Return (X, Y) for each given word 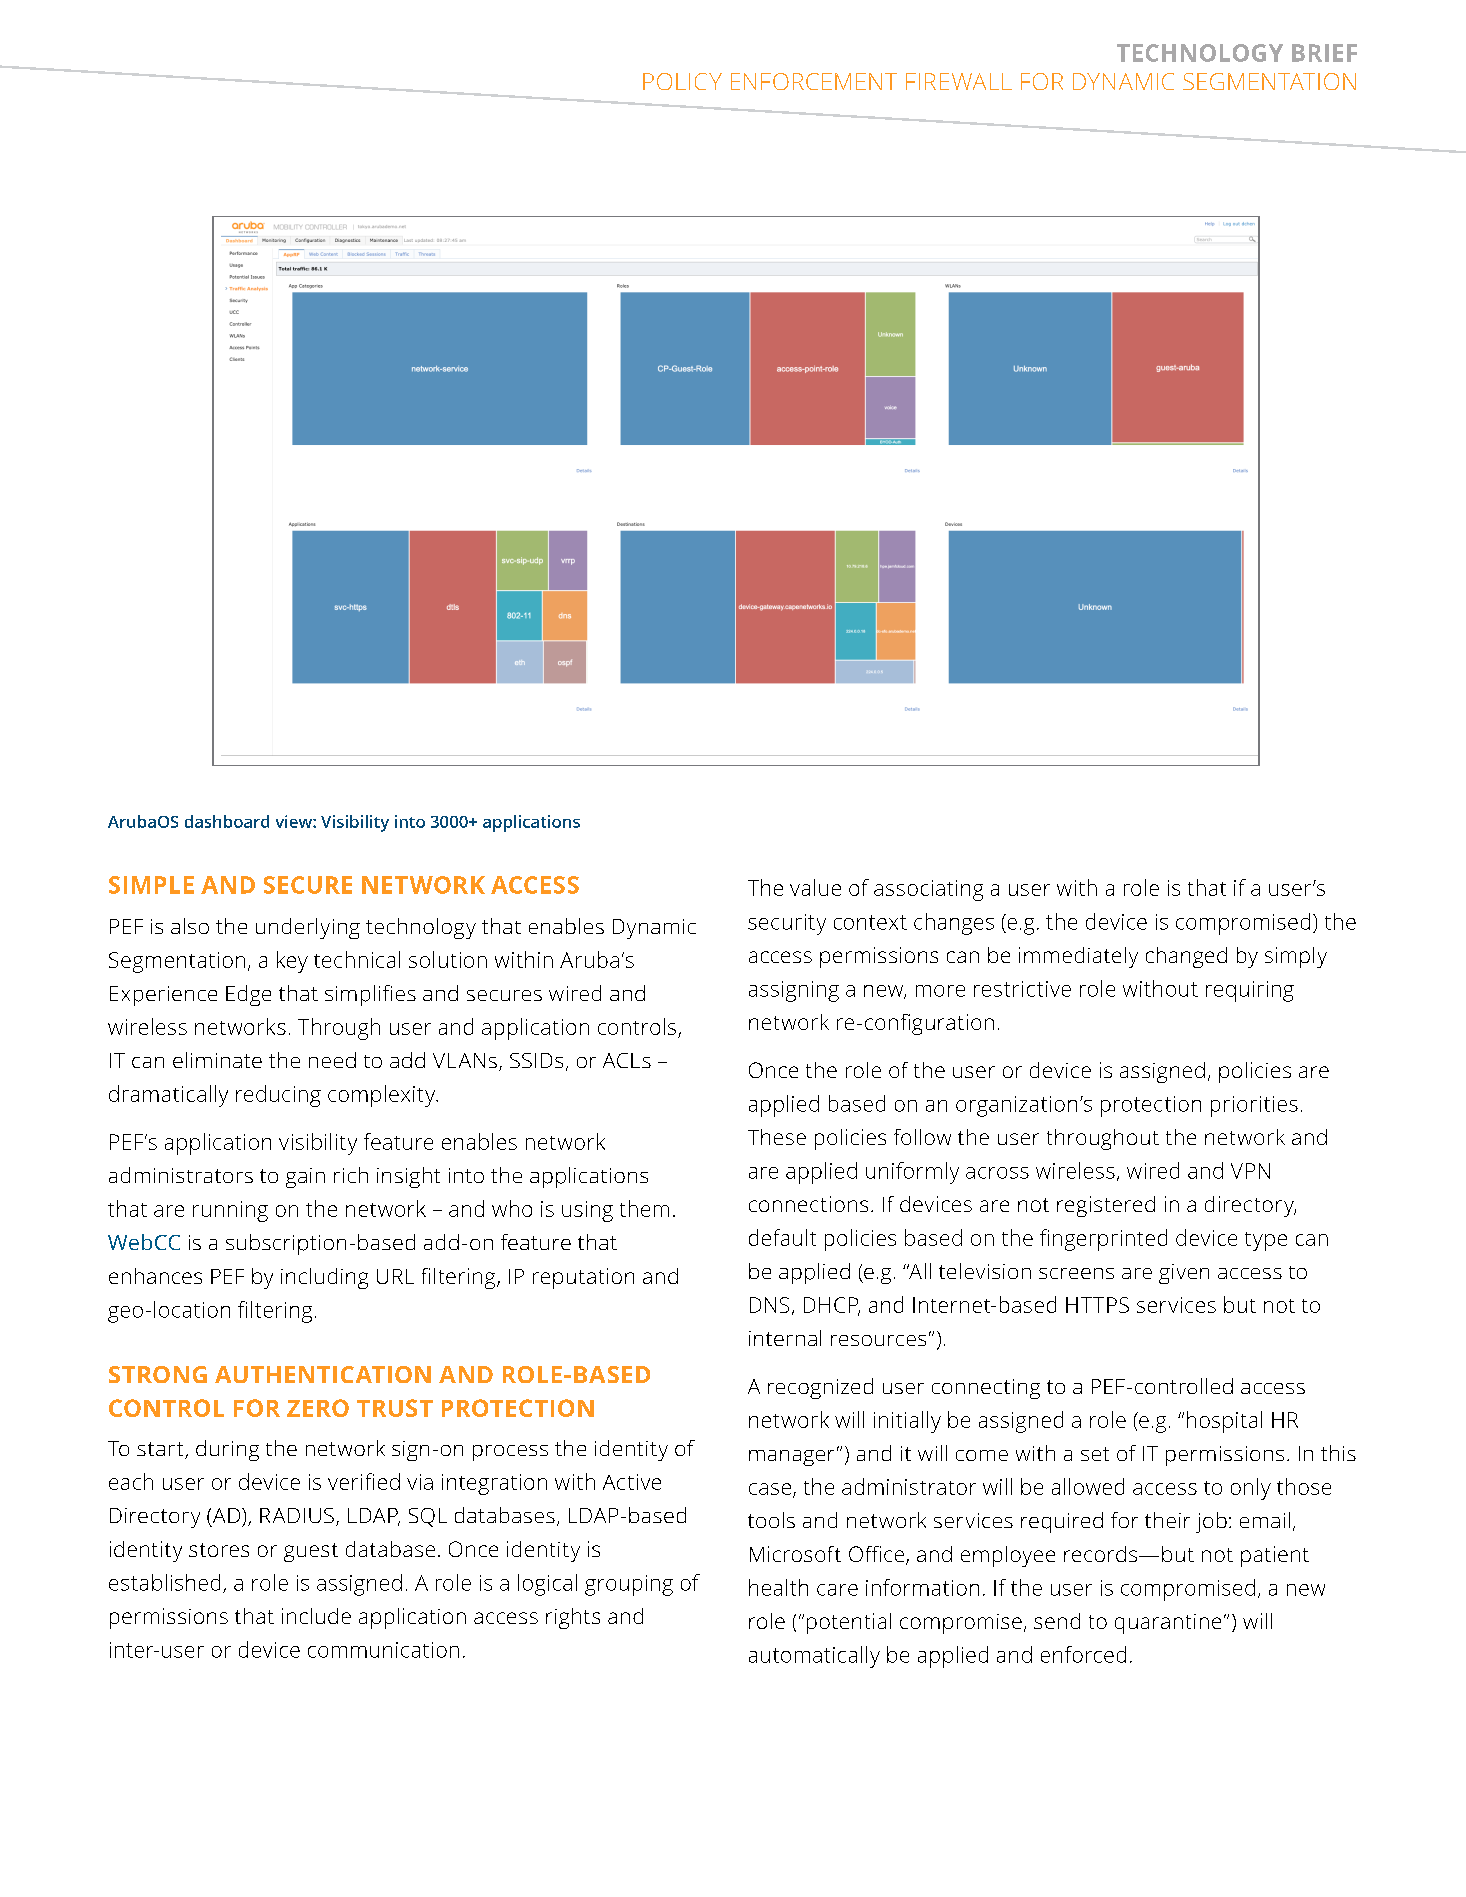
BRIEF (1324, 53)
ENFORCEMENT (814, 81)
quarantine (1168, 1624)
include (316, 1616)
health (778, 1587)
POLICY (682, 81)
